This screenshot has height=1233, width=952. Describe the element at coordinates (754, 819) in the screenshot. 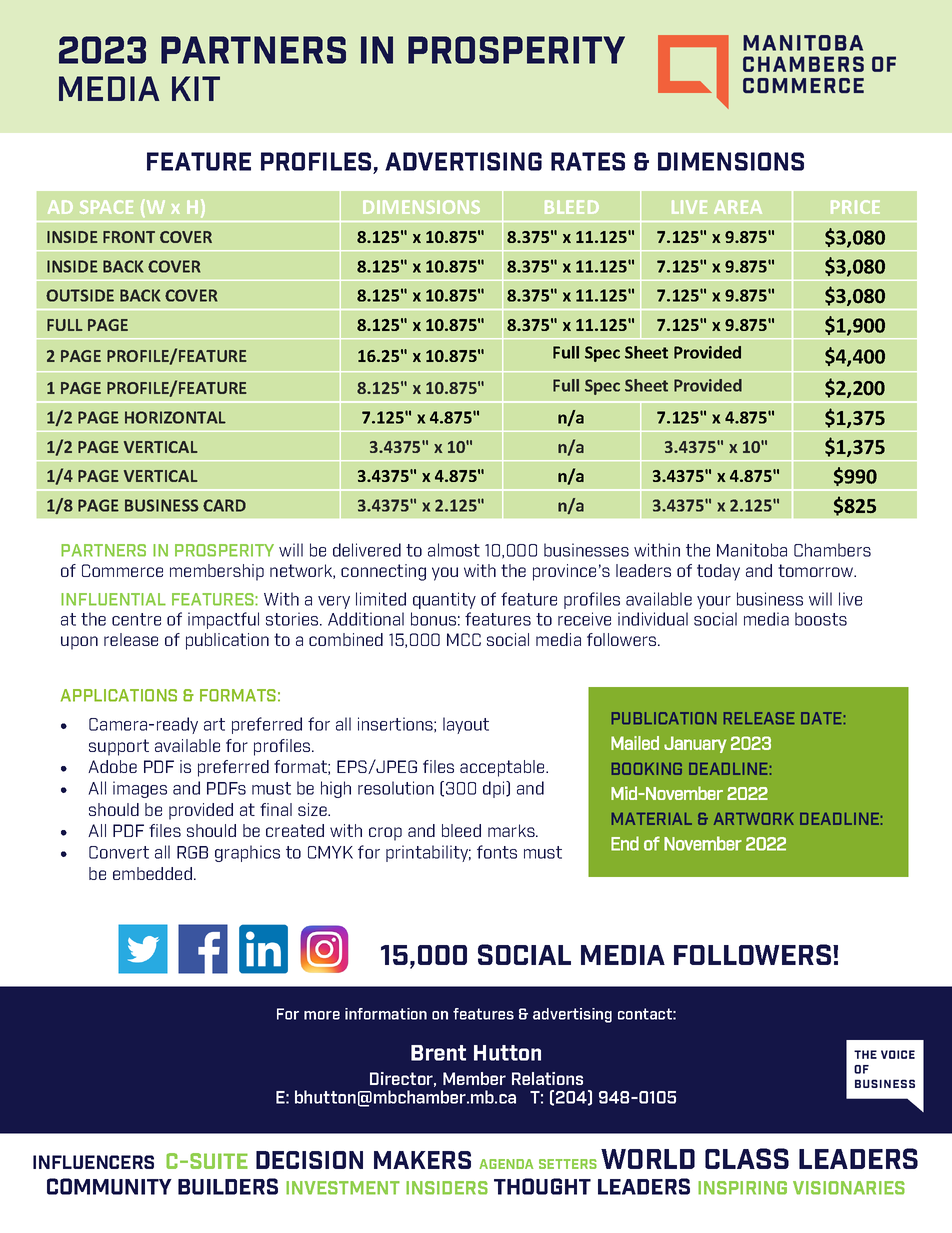

I see `ARTWORK` at that location.
